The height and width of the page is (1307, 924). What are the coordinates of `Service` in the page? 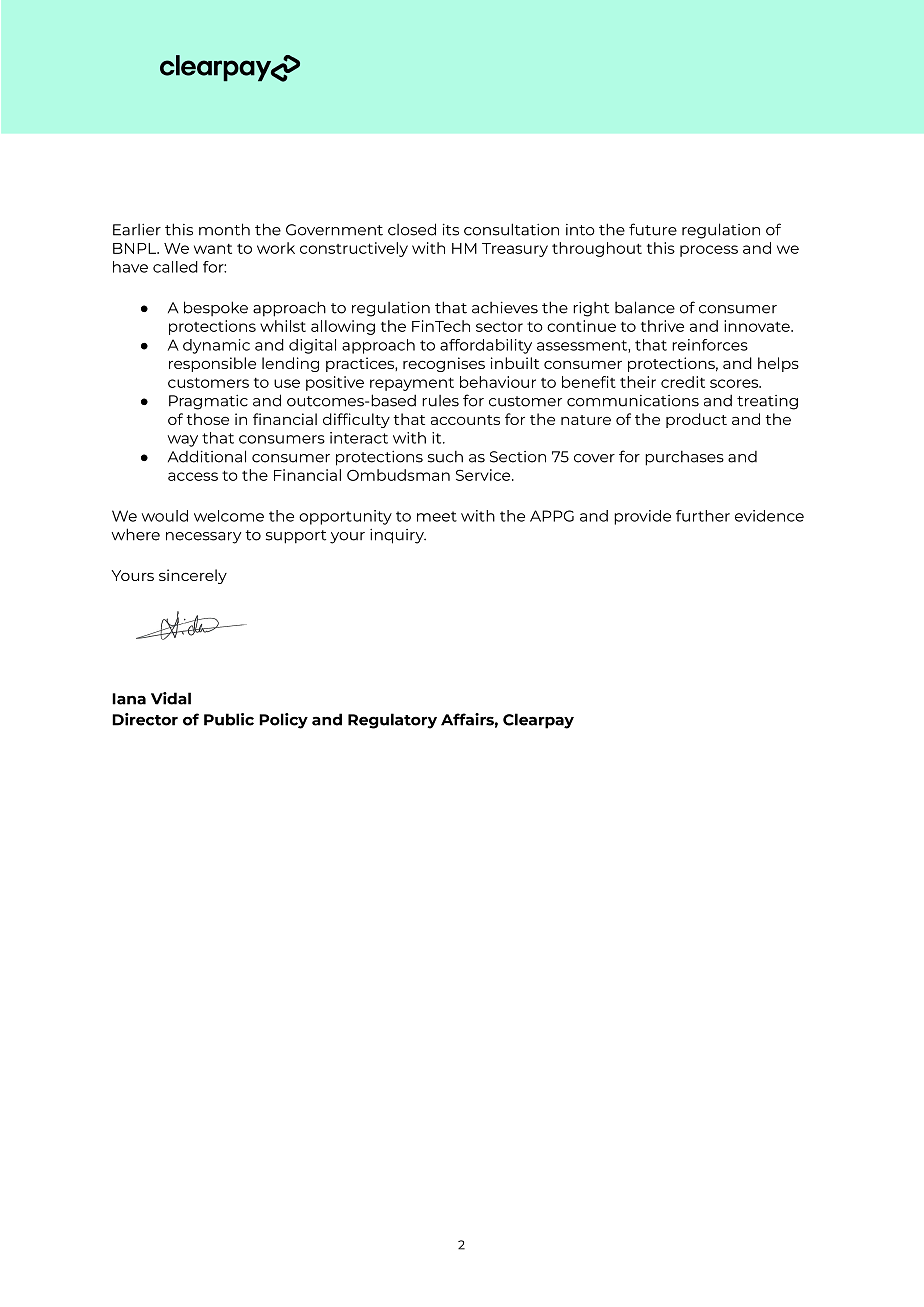 It's located at (484, 475).
